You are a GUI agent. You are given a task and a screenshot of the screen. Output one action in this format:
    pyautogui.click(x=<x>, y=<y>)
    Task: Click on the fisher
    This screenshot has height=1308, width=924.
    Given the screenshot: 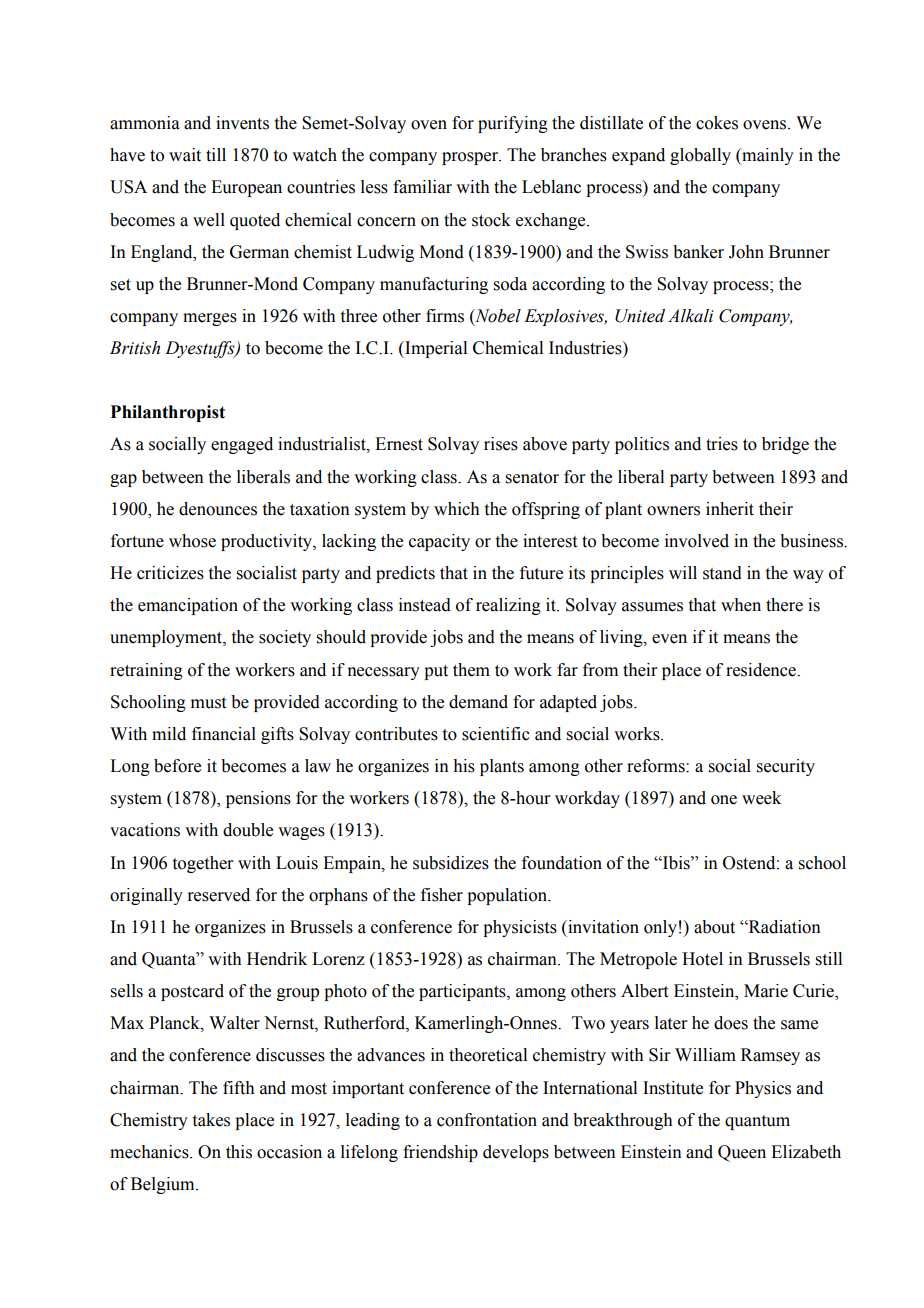 What is the action you would take?
    pyautogui.click(x=442, y=895)
